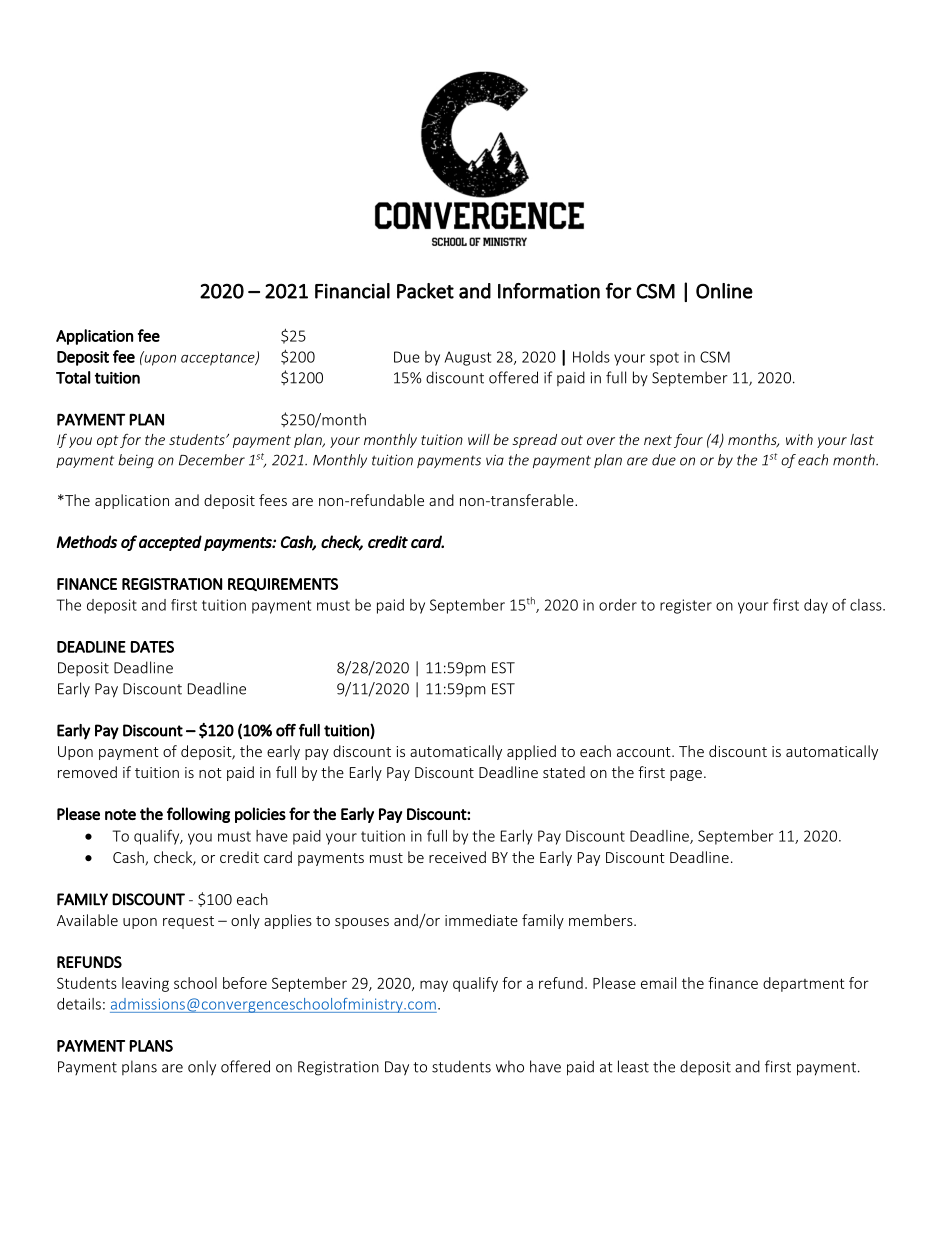  Describe the element at coordinates (686, 606) in the screenshot. I see `register` at that location.
